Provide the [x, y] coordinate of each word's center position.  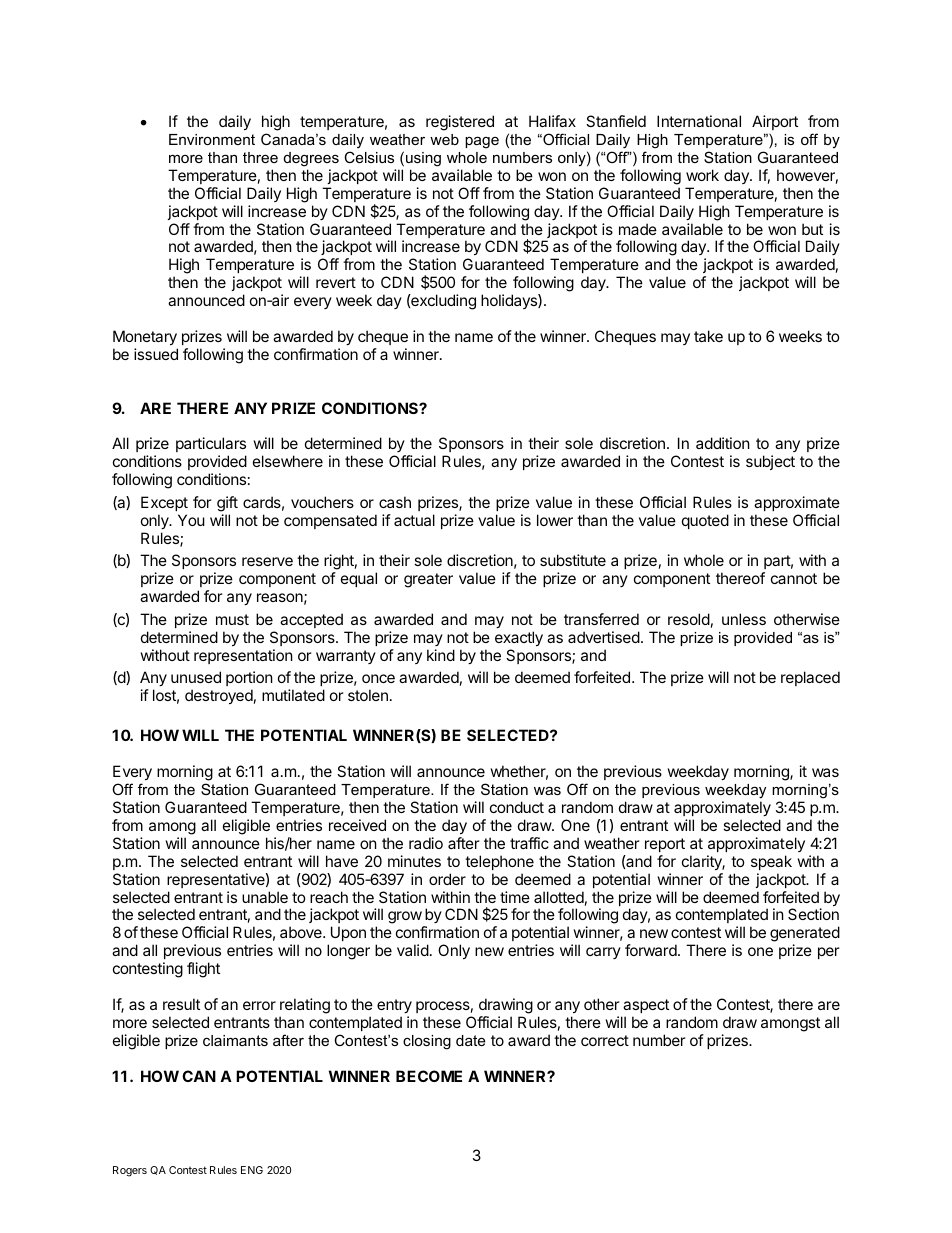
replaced [810, 678]
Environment [212, 139]
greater [428, 580]
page [482, 142]
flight [203, 970]
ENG [252, 1170]
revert [336, 282]
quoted [705, 521]
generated [805, 935]
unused [196, 677]
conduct [517, 807]
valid [413, 950]
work [702, 175]
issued [156, 354]
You [191, 520]
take [708, 336]
